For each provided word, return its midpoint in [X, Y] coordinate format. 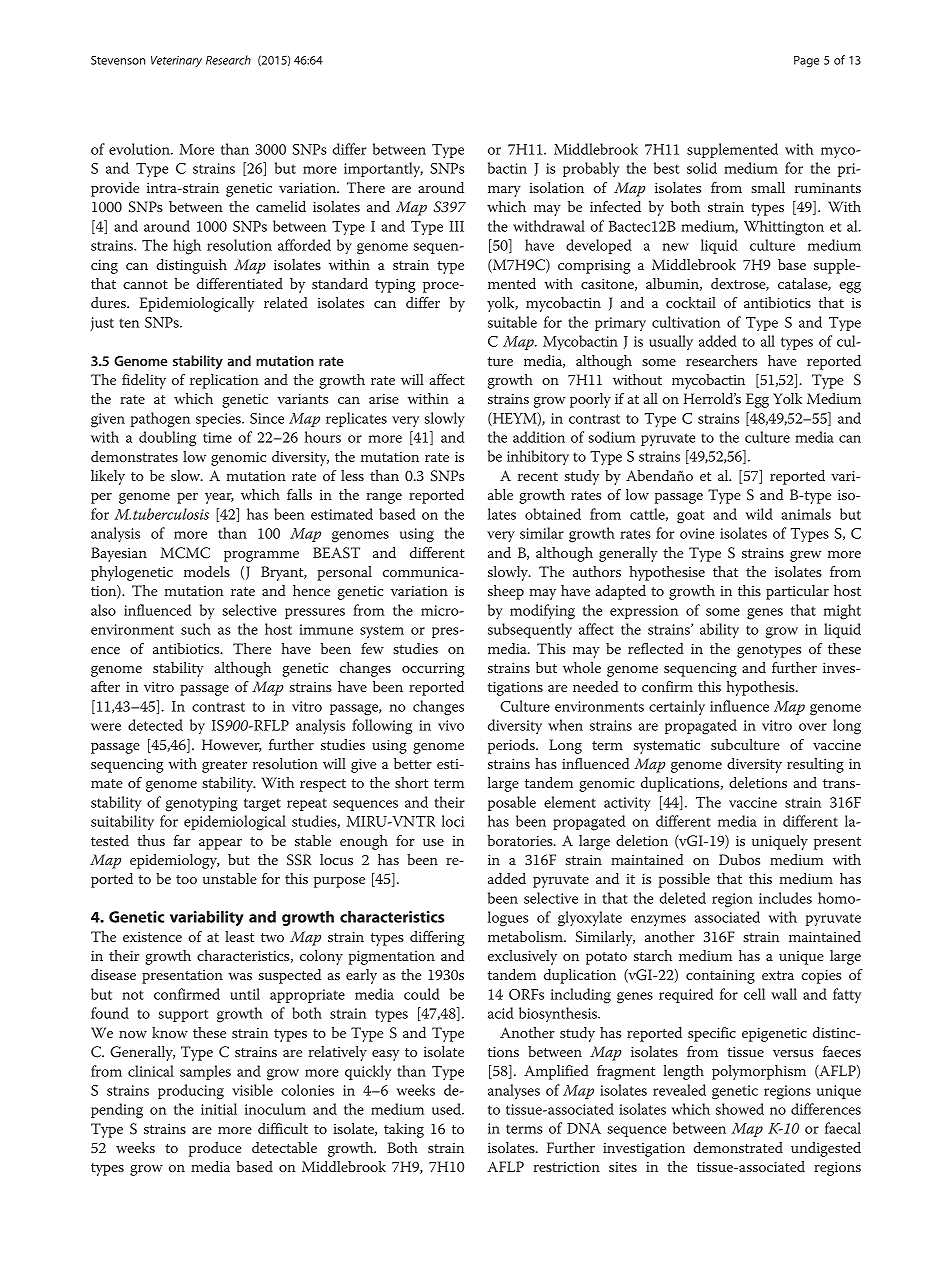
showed [740, 1109]
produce [215, 1149]
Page [806, 61]
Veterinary [176, 61]
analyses [514, 1091]
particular [797, 592]
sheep [506, 592]
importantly [383, 169]
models [207, 571]
